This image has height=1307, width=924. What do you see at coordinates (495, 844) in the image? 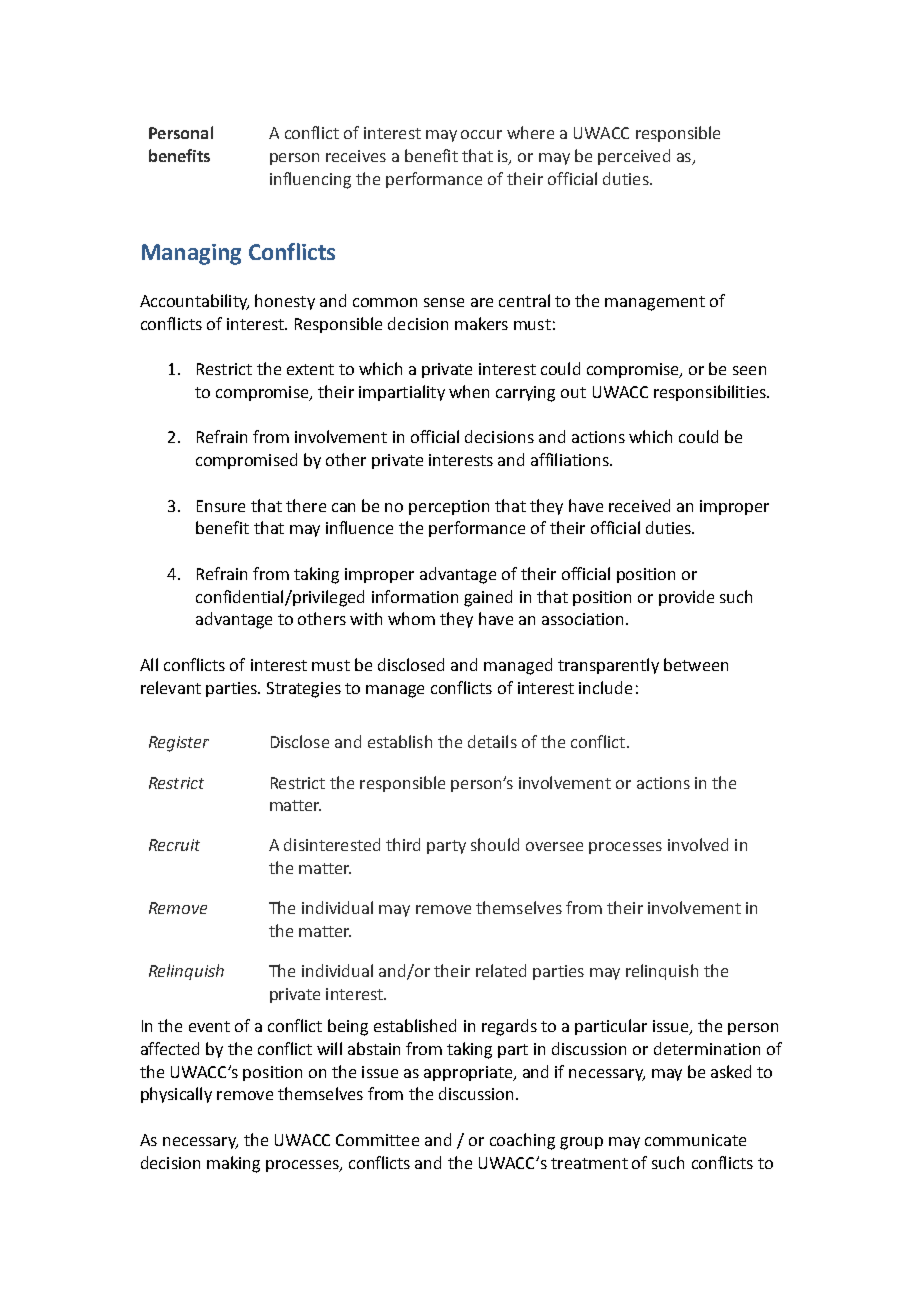
I see `should` at bounding box center [495, 844].
